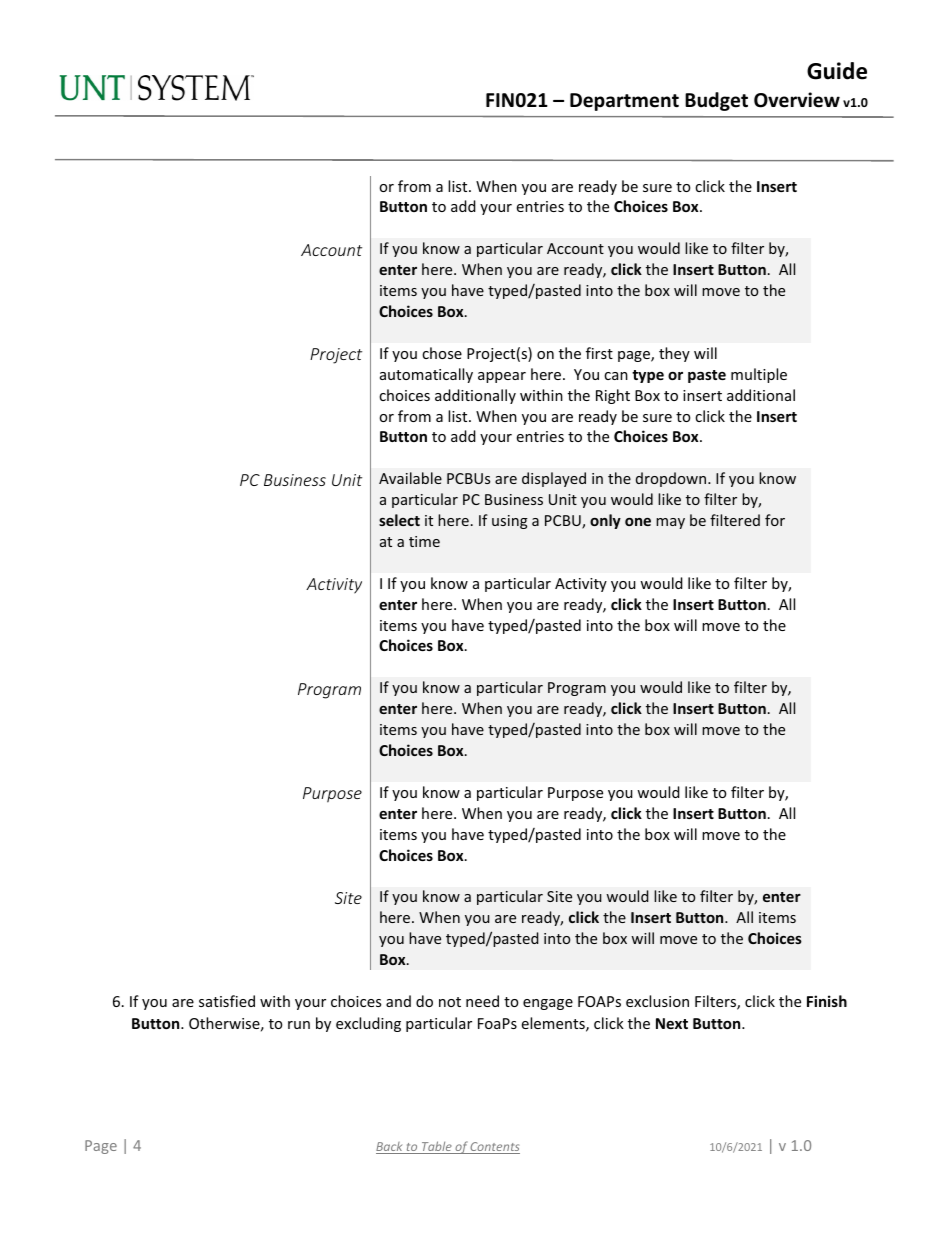 This image has height=1233, width=952. Describe the element at coordinates (399, 520) in the image. I see `select` at that location.
